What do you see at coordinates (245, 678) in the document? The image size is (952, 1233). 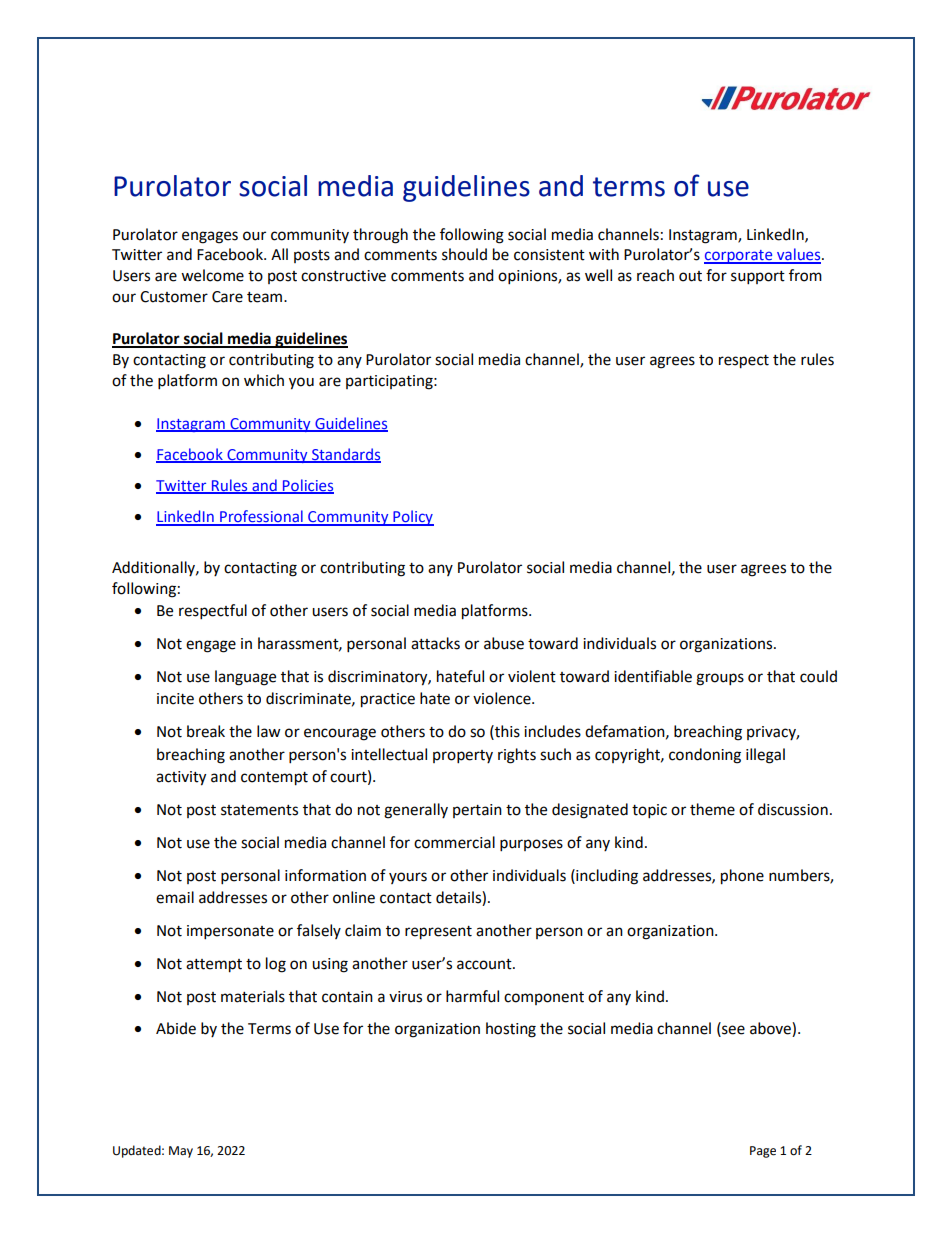 I see `language` at bounding box center [245, 678].
